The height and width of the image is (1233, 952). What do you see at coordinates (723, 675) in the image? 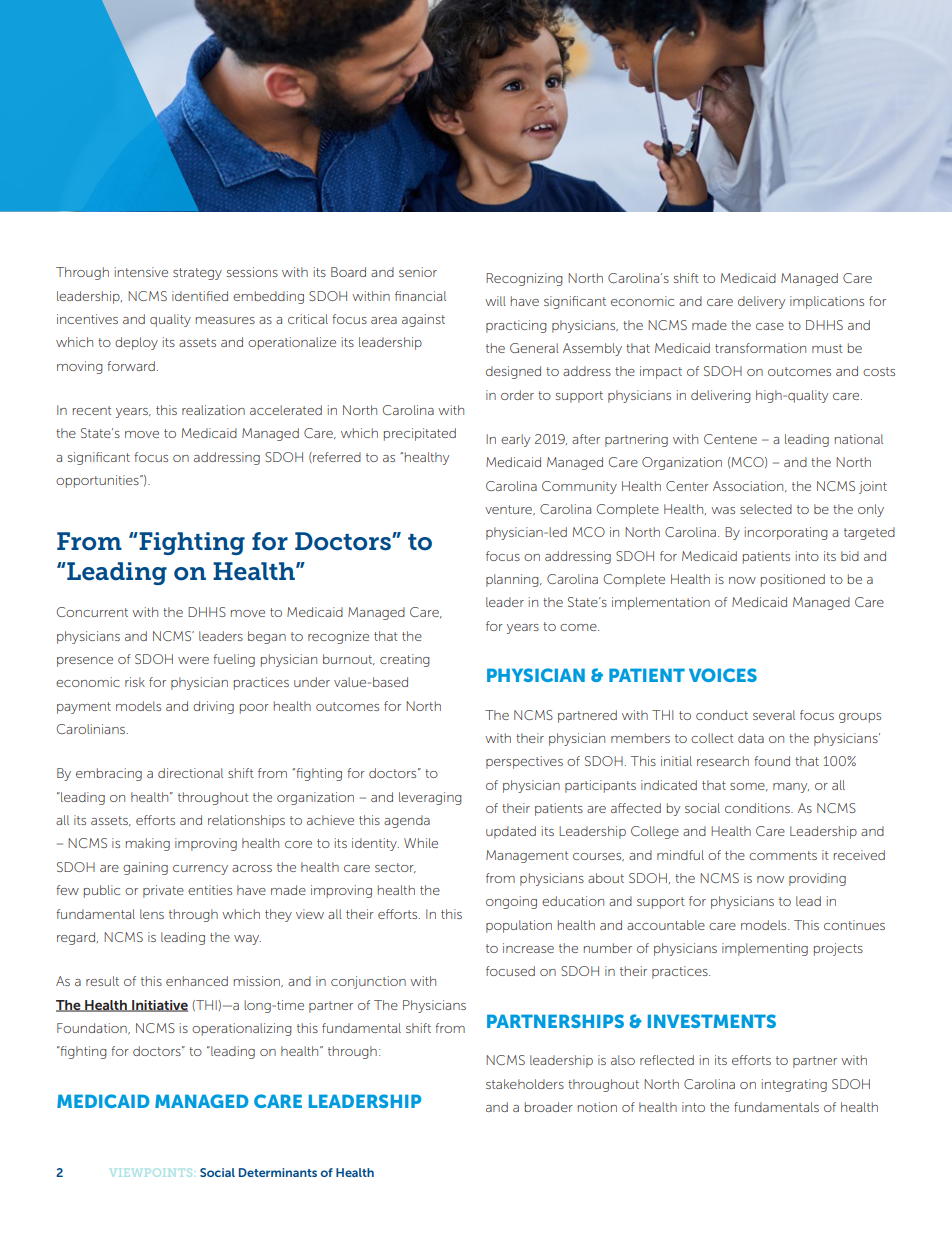
I see `VOICES` at bounding box center [723, 675].
